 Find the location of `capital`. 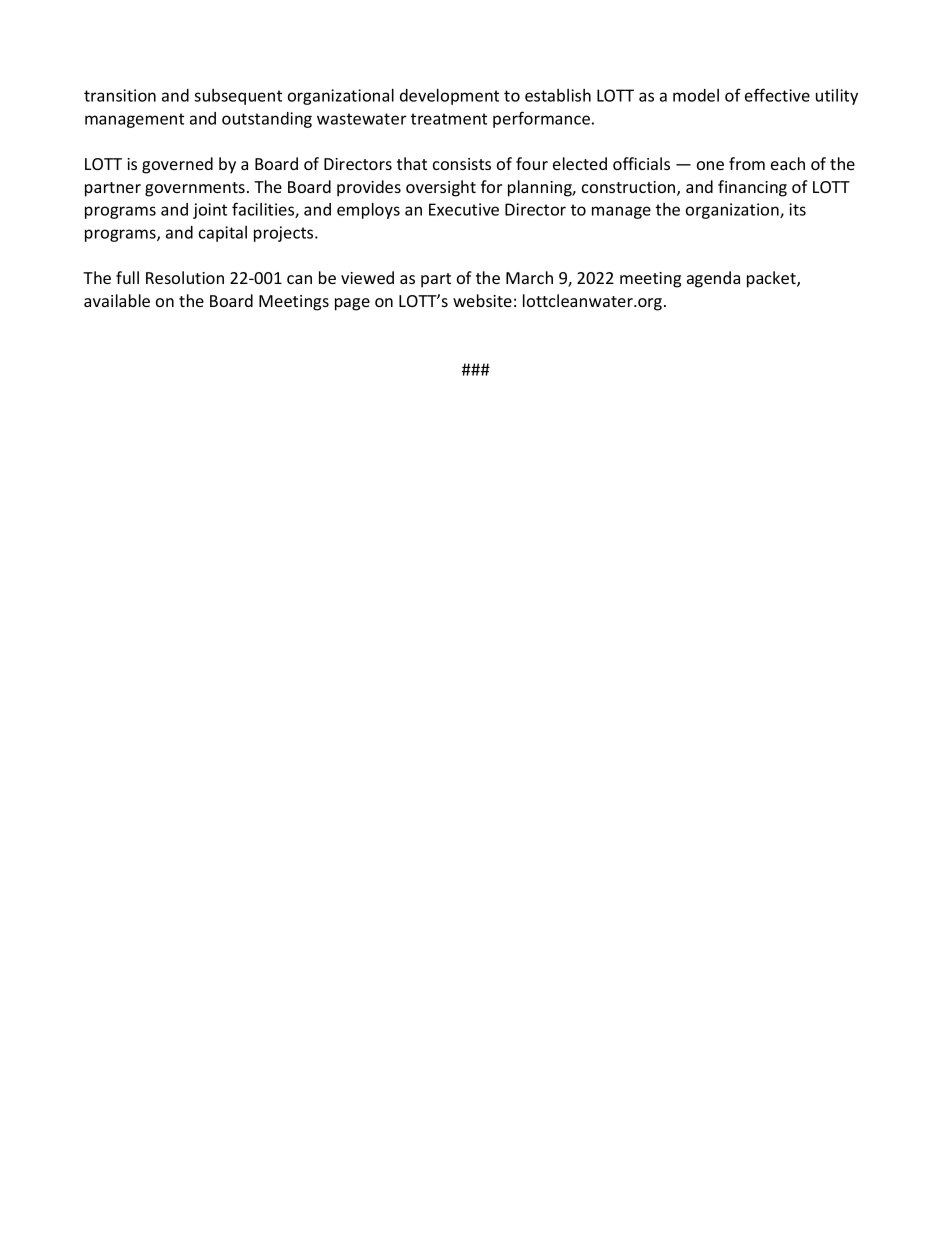

capital is located at coordinates (223, 234).
